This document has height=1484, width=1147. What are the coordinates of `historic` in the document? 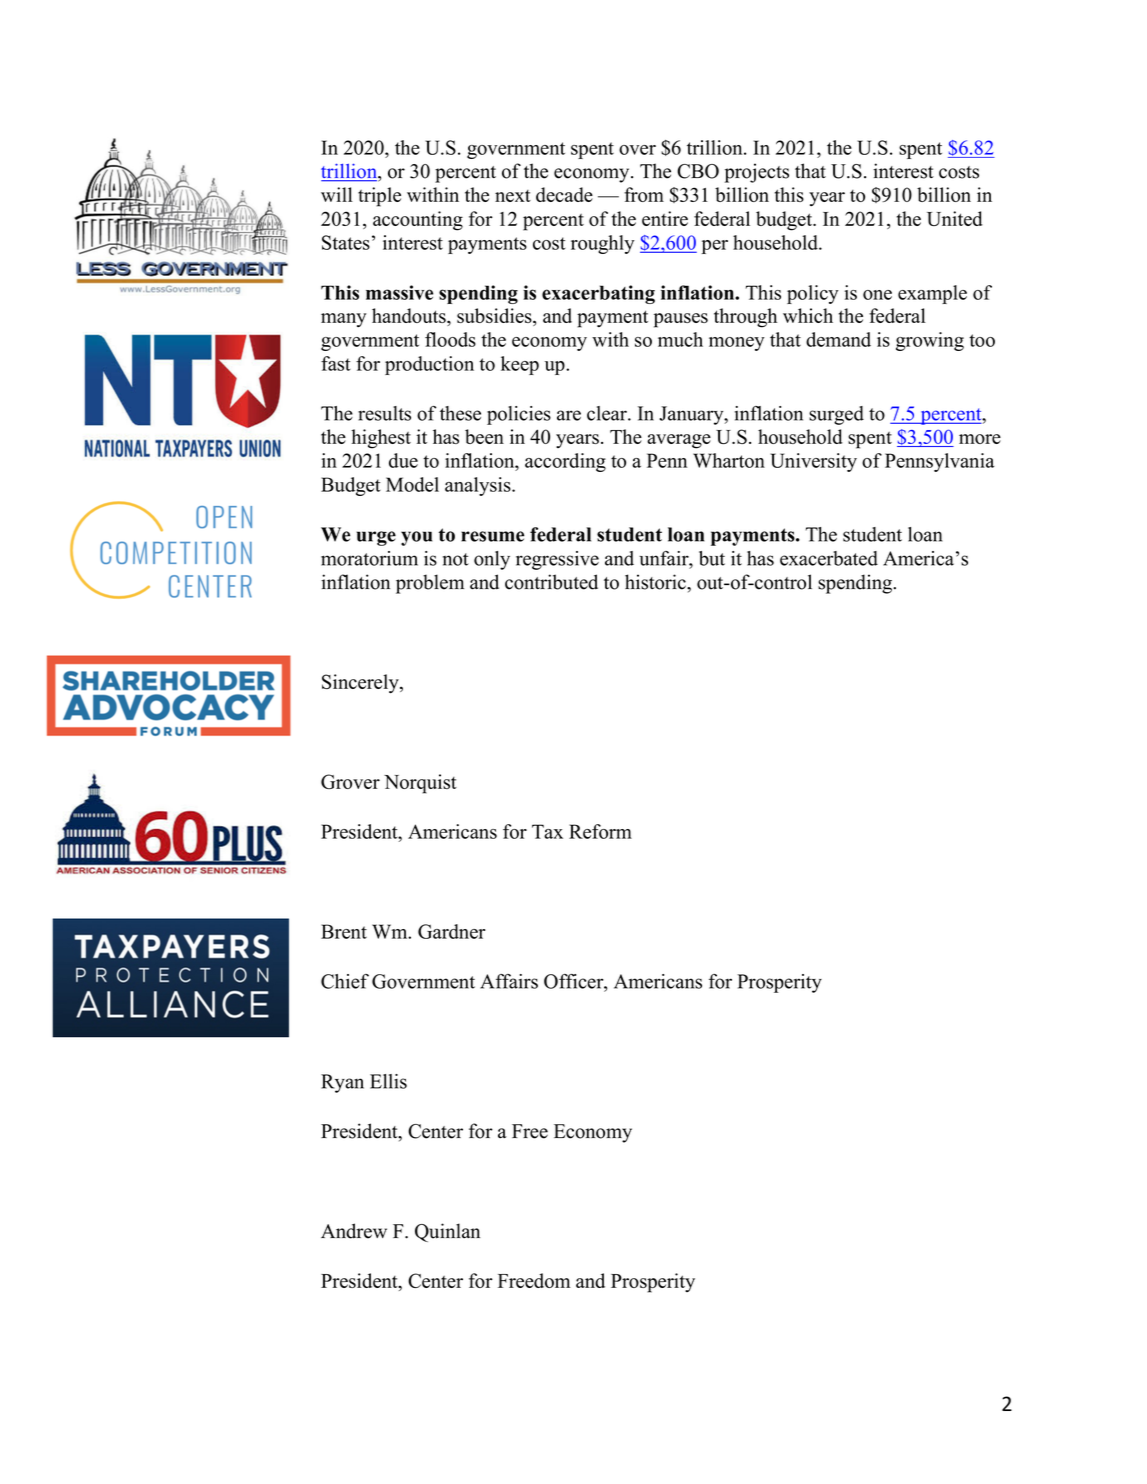 It's located at (656, 582).
